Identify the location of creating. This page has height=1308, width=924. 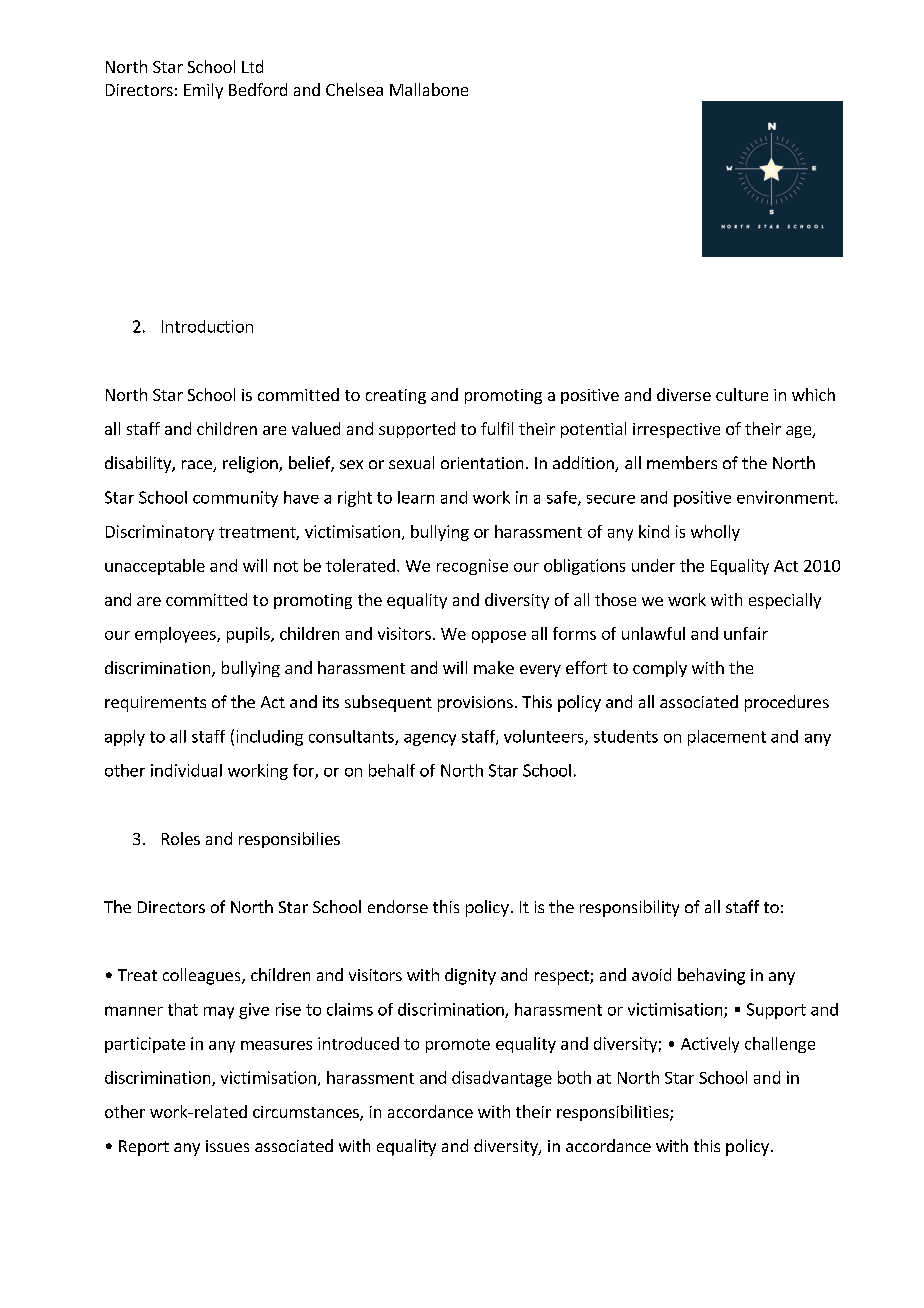
(396, 396).
